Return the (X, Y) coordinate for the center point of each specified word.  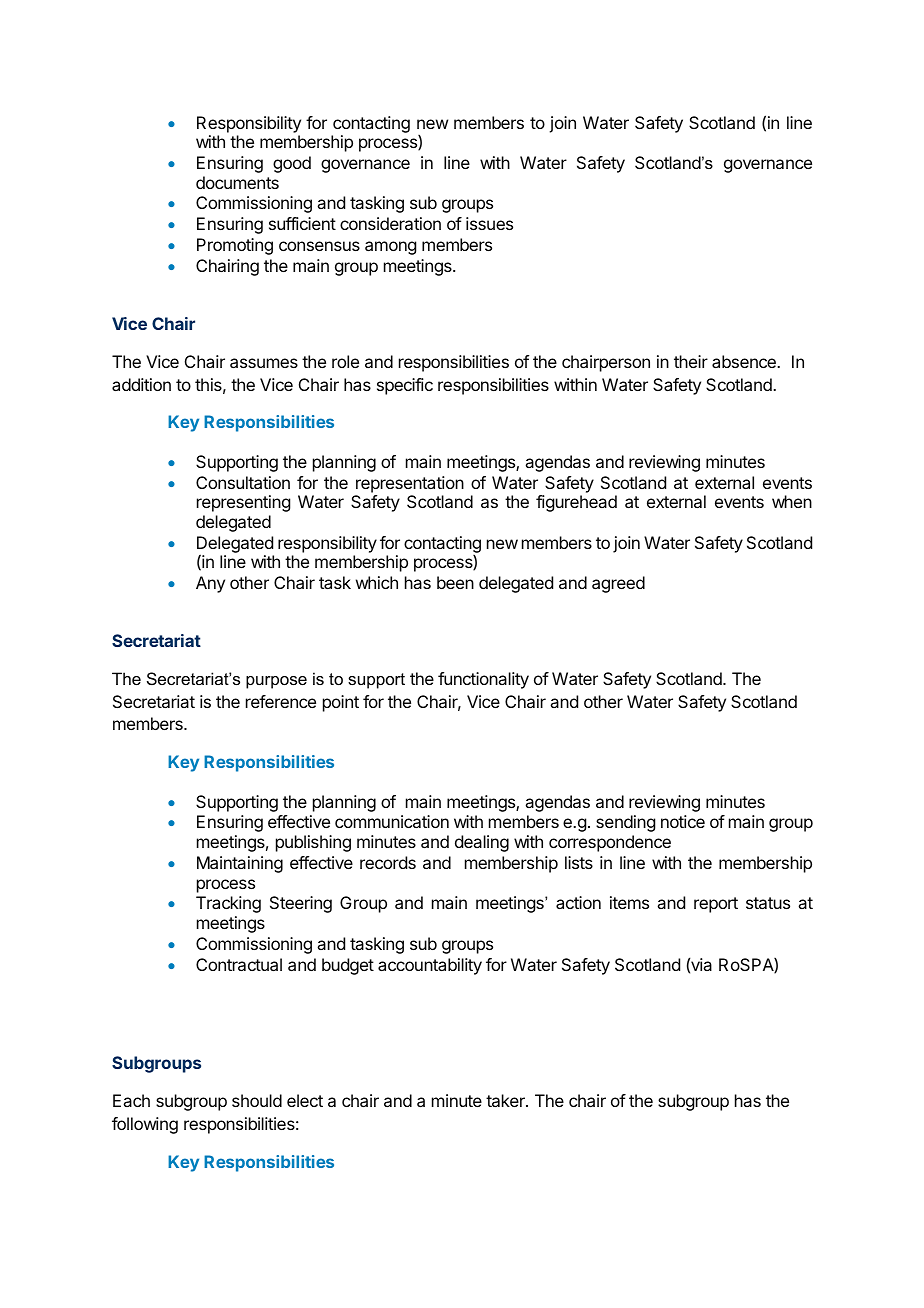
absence (745, 361)
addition (141, 384)
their (691, 361)
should (257, 1100)
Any (210, 584)
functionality (483, 680)
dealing (482, 843)
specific (405, 386)
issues (489, 223)
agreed (618, 584)
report (716, 905)
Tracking (228, 904)
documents (237, 182)
